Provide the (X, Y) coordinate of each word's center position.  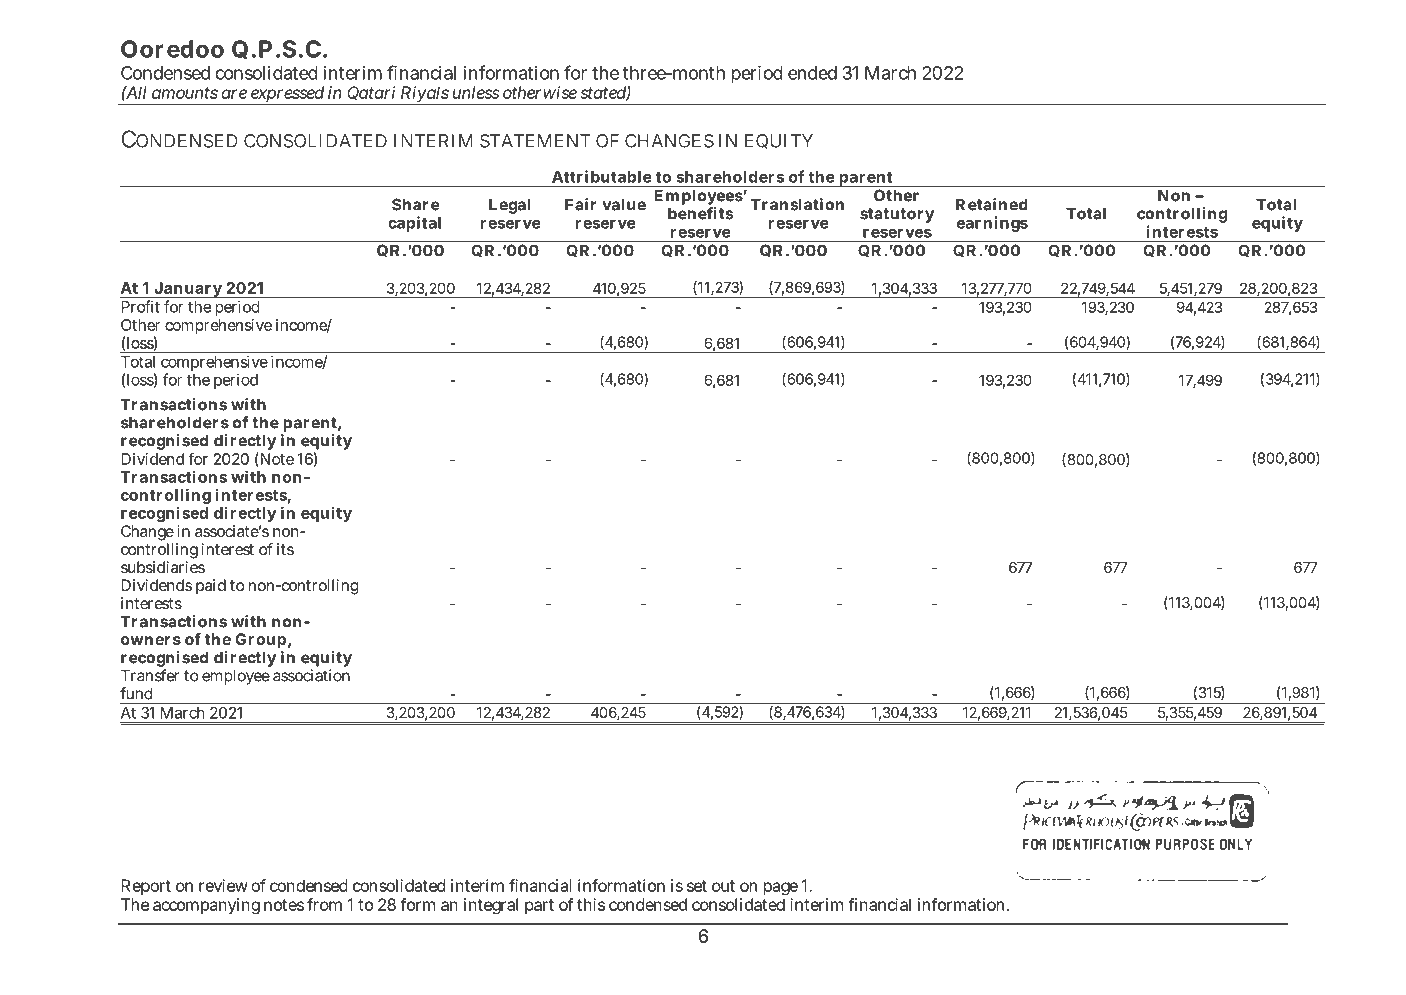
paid (211, 587)
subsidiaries (163, 567)
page (780, 890)
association (311, 675)
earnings (992, 224)
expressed (288, 95)
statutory (897, 215)
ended (812, 73)
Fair (580, 204)
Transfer (150, 675)
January (188, 290)
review (223, 885)
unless (476, 92)
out (723, 886)
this (591, 904)
